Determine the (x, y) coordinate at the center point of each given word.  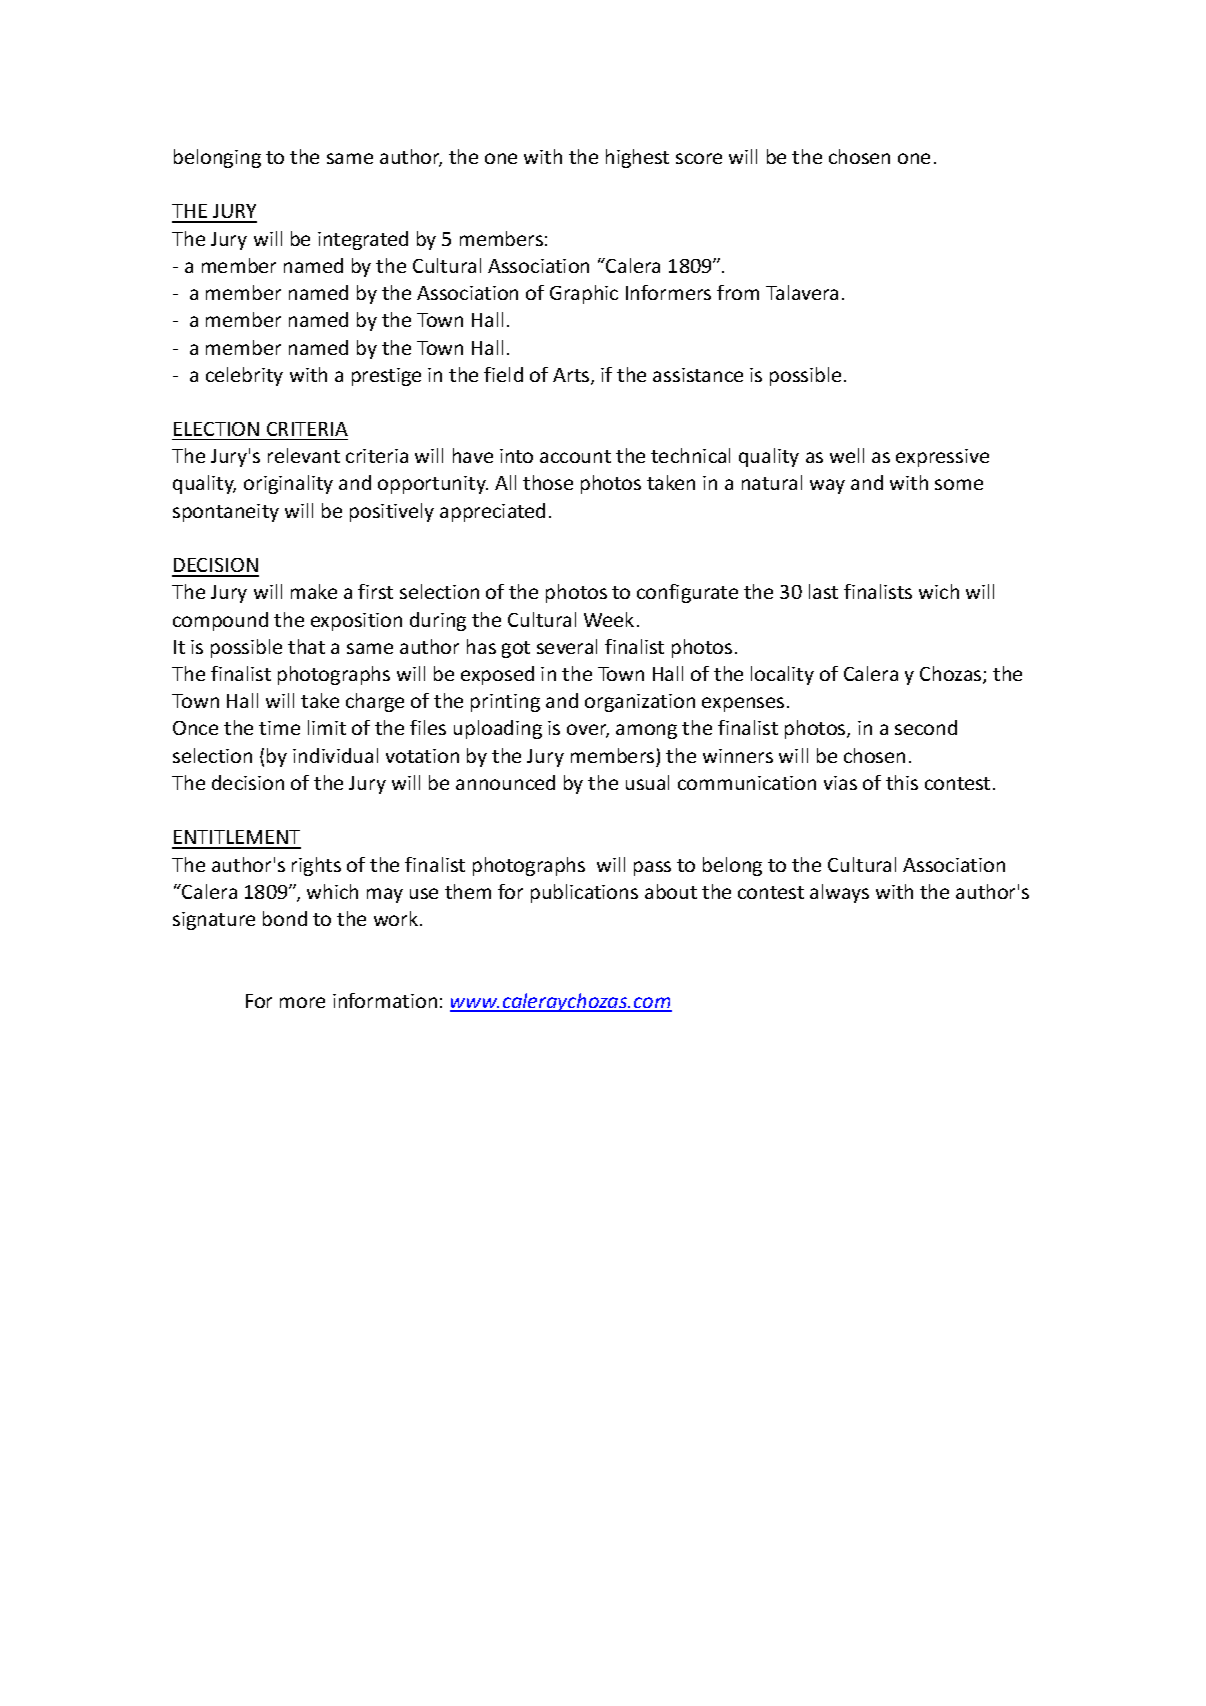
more (302, 1002)
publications (584, 893)
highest (637, 158)
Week (609, 619)
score (699, 158)
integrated (363, 240)
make (314, 591)
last (823, 591)
